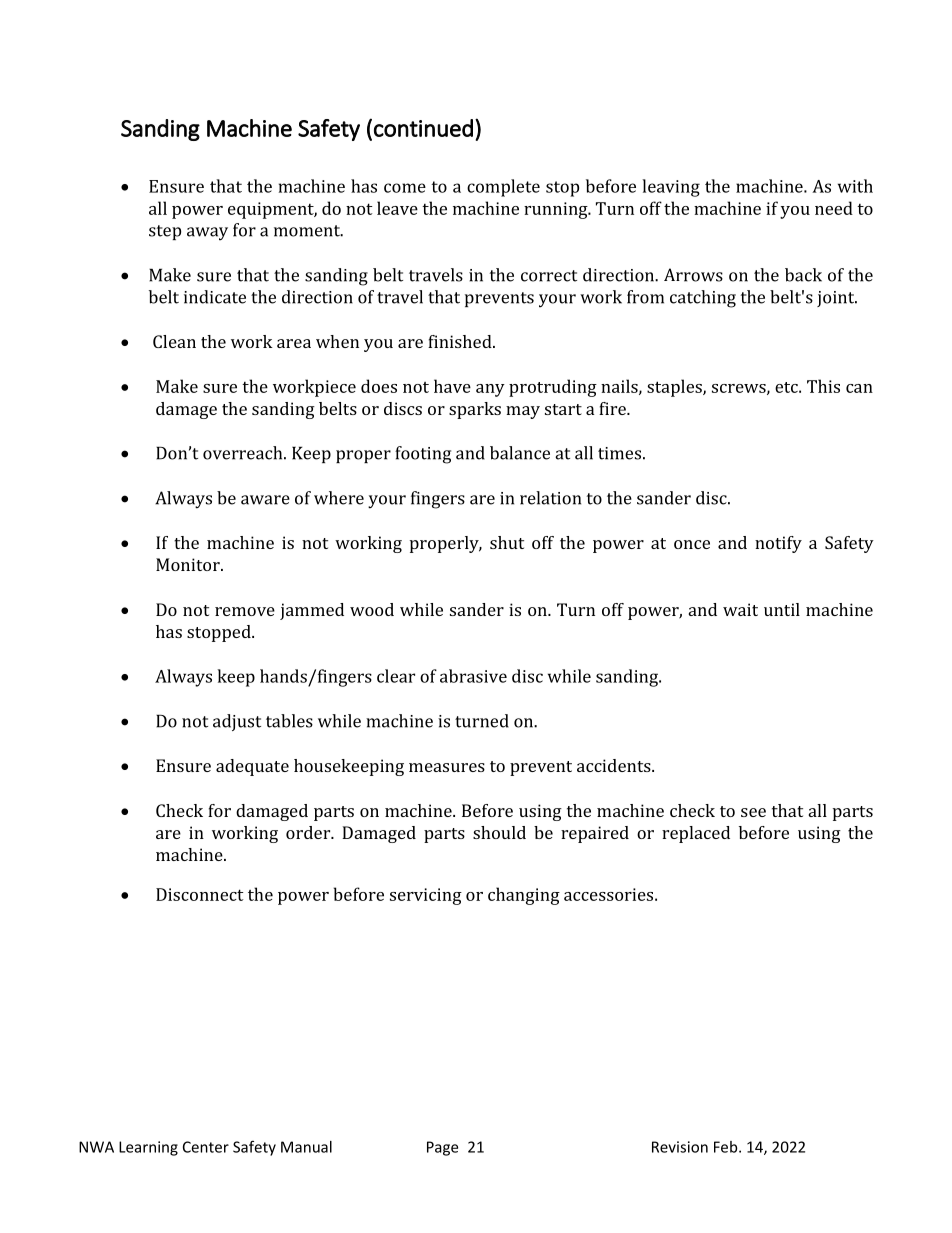 The height and width of the document is (1233, 952). Describe the element at coordinates (252, 767) in the document. I see `adequate` at that location.
